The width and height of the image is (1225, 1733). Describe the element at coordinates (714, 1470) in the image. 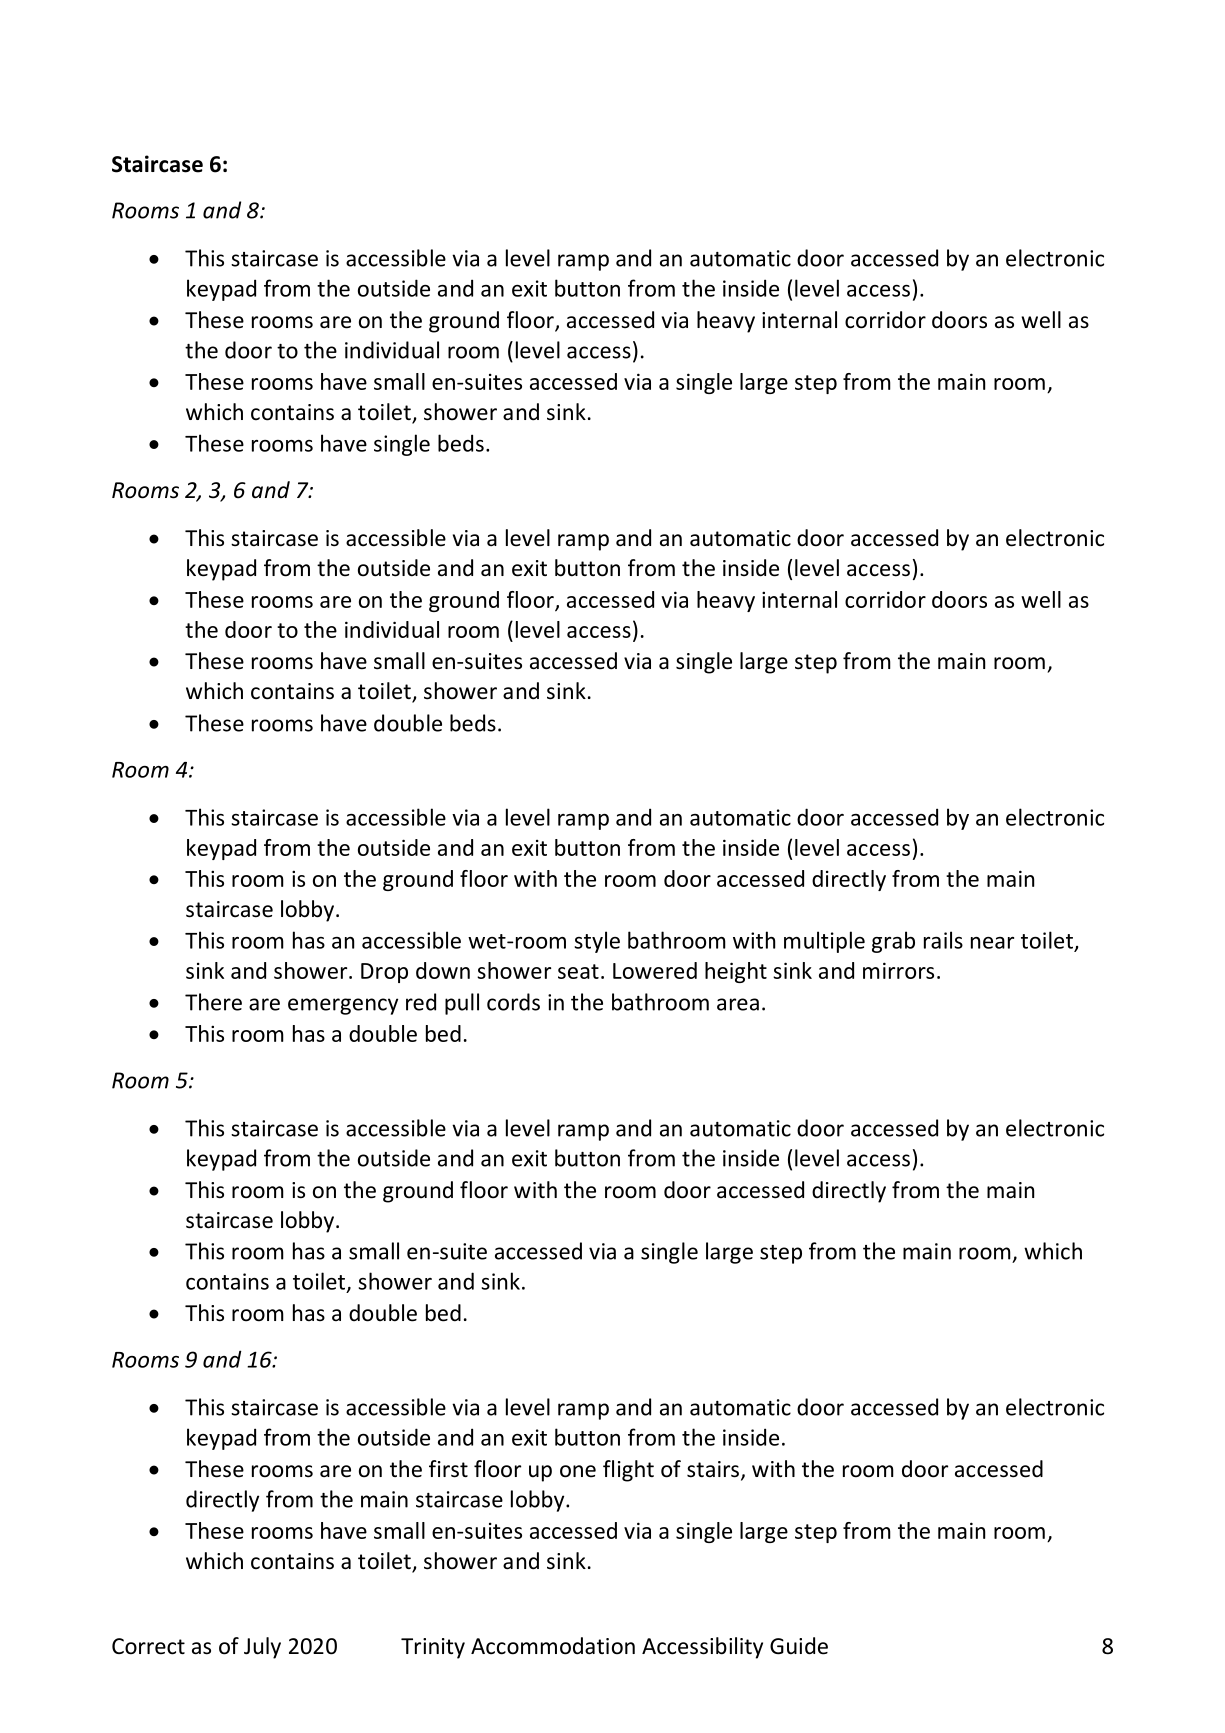

I see `stairs` at that location.
